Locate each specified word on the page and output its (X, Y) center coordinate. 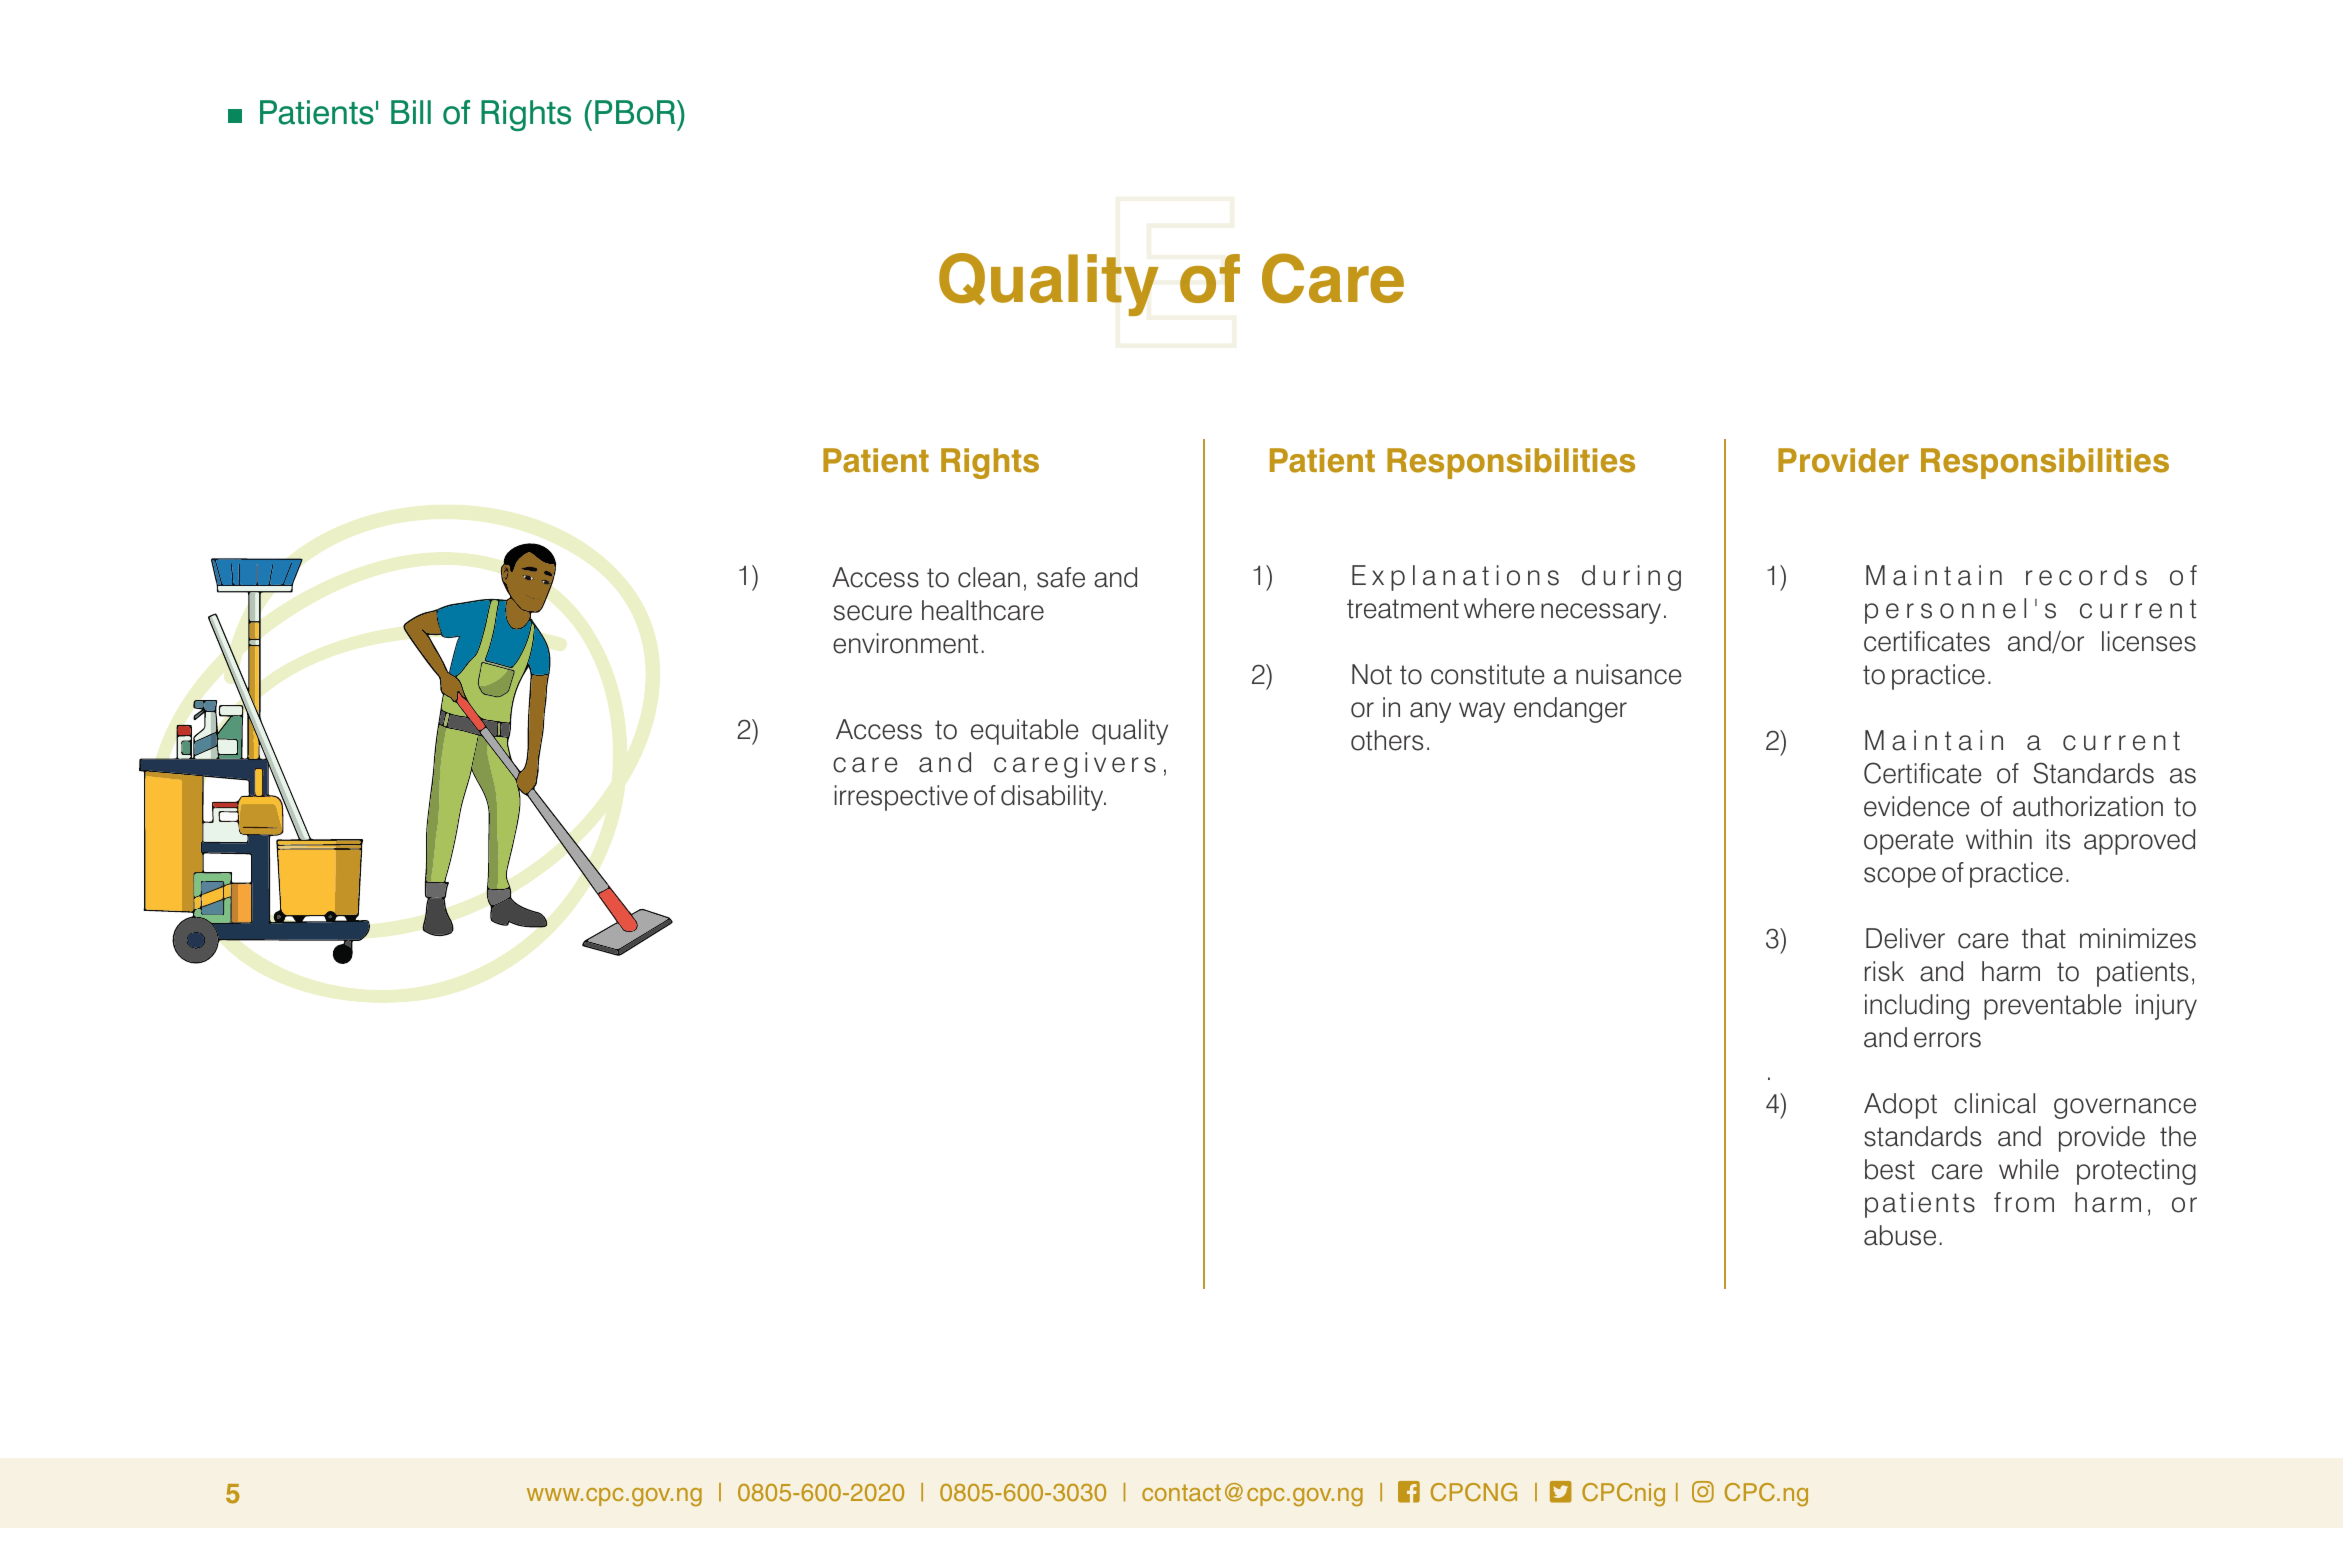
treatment (1403, 609)
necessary (1601, 613)
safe (1061, 577)
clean (989, 577)
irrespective (901, 798)
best (1890, 1169)
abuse (1900, 1235)
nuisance (1629, 674)
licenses (2149, 641)
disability (1053, 798)
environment (905, 643)
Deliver (1905, 938)
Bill (411, 112)
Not (1372, 674)
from (2024, 1202)
